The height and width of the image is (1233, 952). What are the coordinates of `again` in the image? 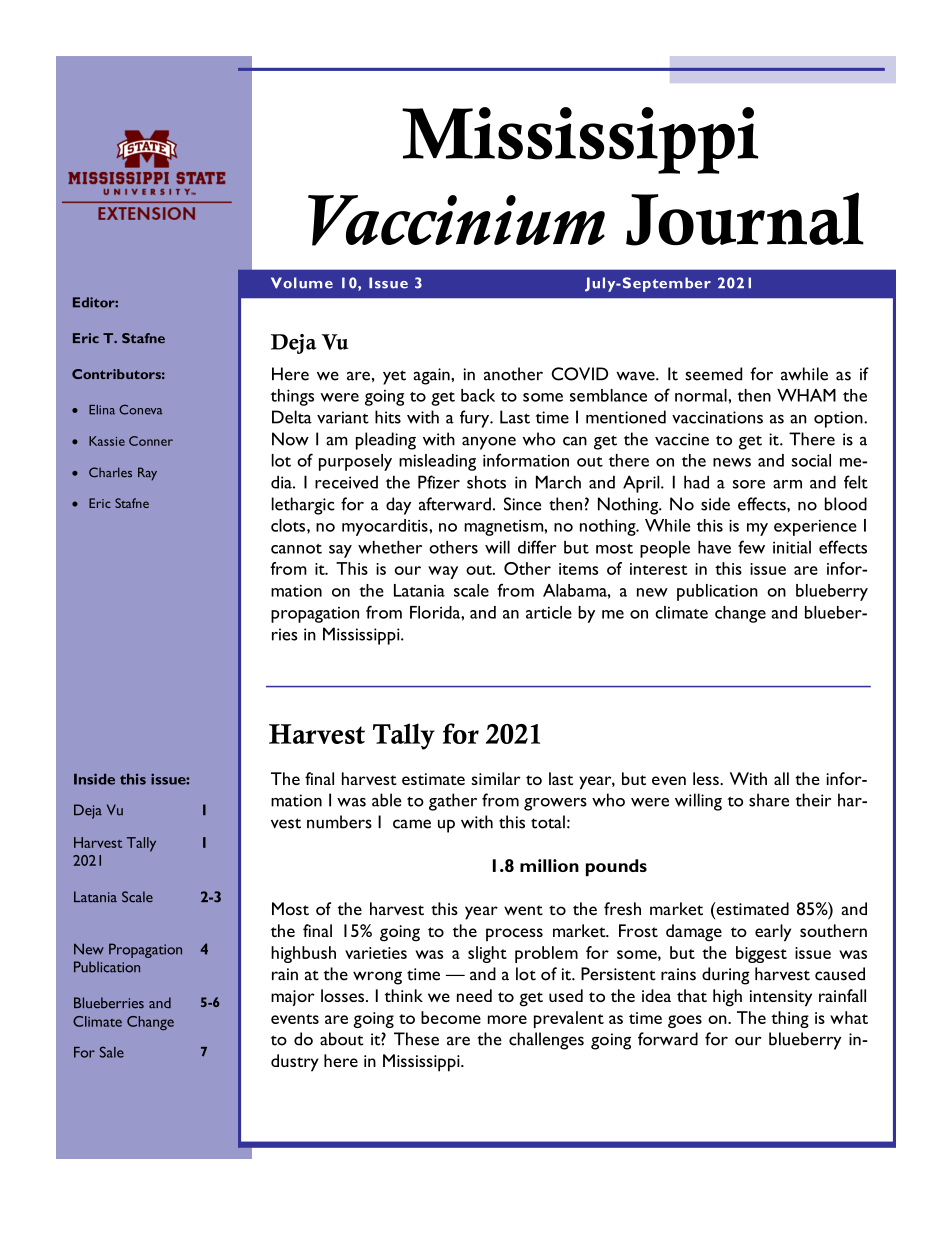 It's located at (432, 376).
